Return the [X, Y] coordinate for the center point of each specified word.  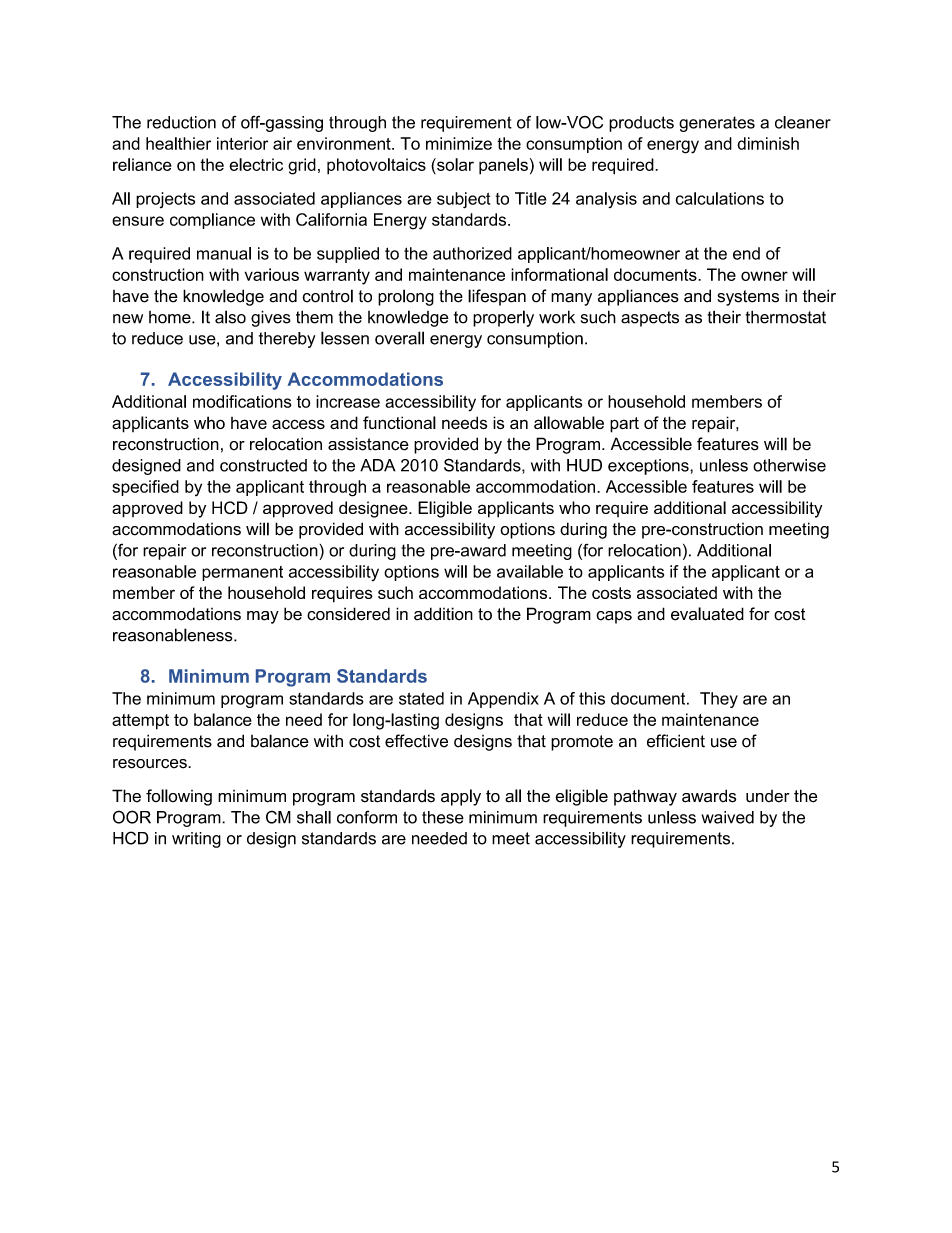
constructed [263, 465]
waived [727, 817]
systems [748, 298]
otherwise [789, 465]
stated [421, 698]
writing [196, 840]
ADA [378, 465]
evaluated [707, 614]
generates [717, 124]
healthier [178, 143]
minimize [459, 143]
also [230, 317]
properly [503, 318]
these [443, 817]
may [263, 617]
